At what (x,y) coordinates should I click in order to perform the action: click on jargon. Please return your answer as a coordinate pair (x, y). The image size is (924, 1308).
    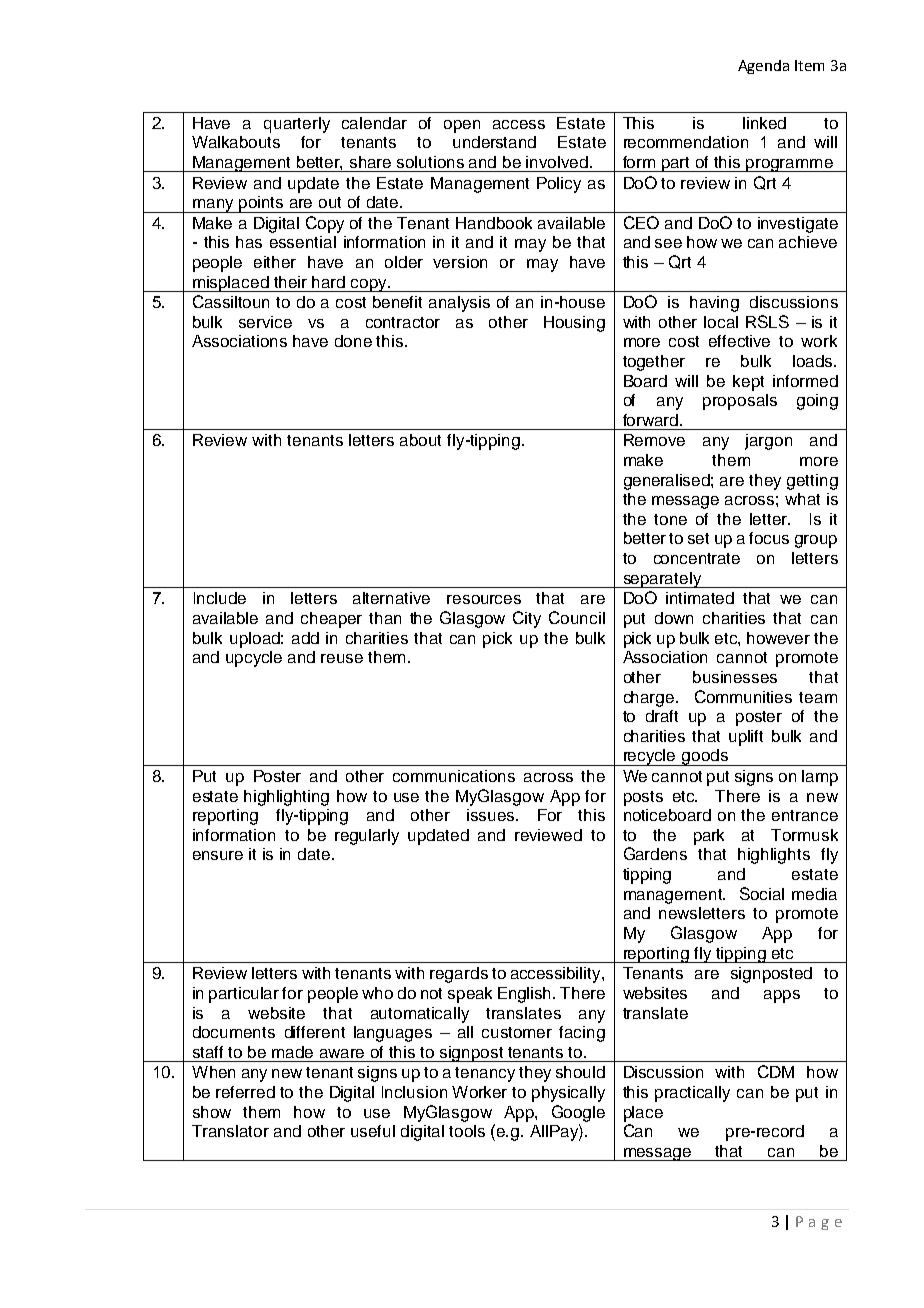
    Looking at the image, I should click on (768, 442).
